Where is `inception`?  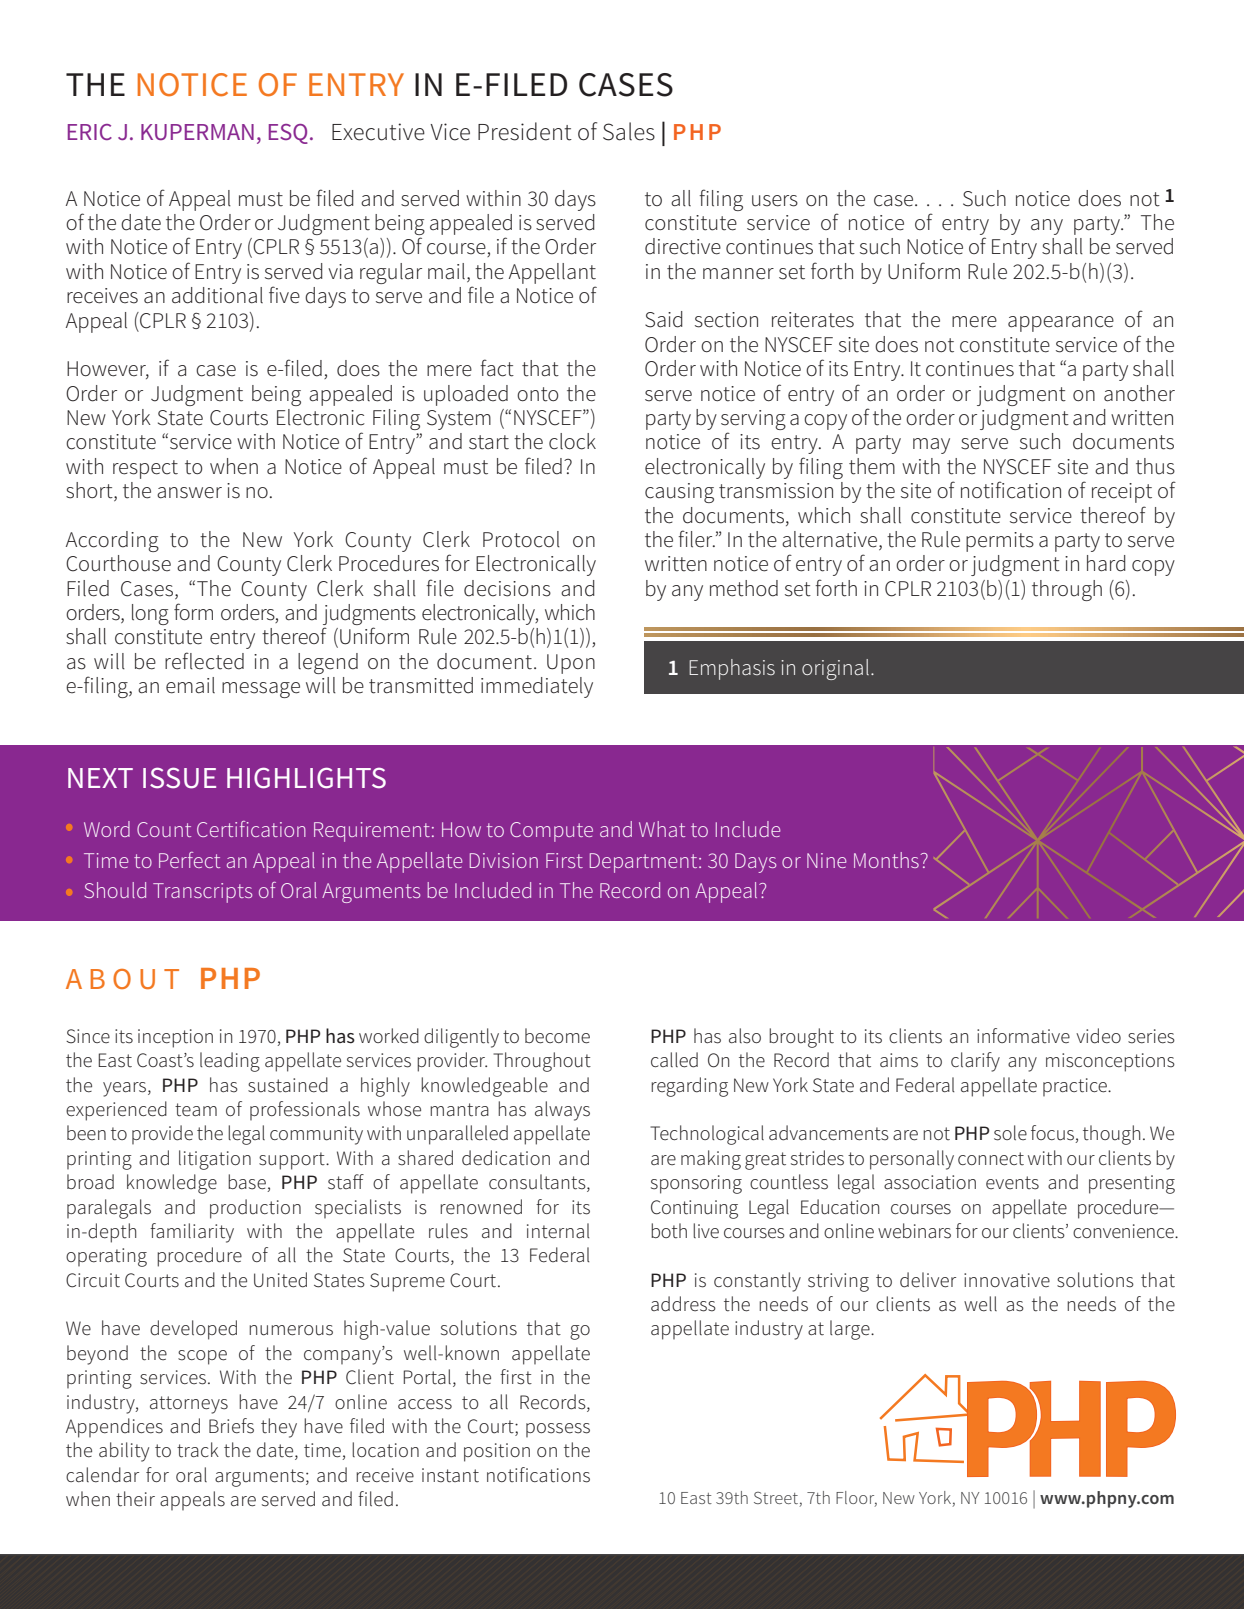 inception is located at coordinates (175, 1038).
